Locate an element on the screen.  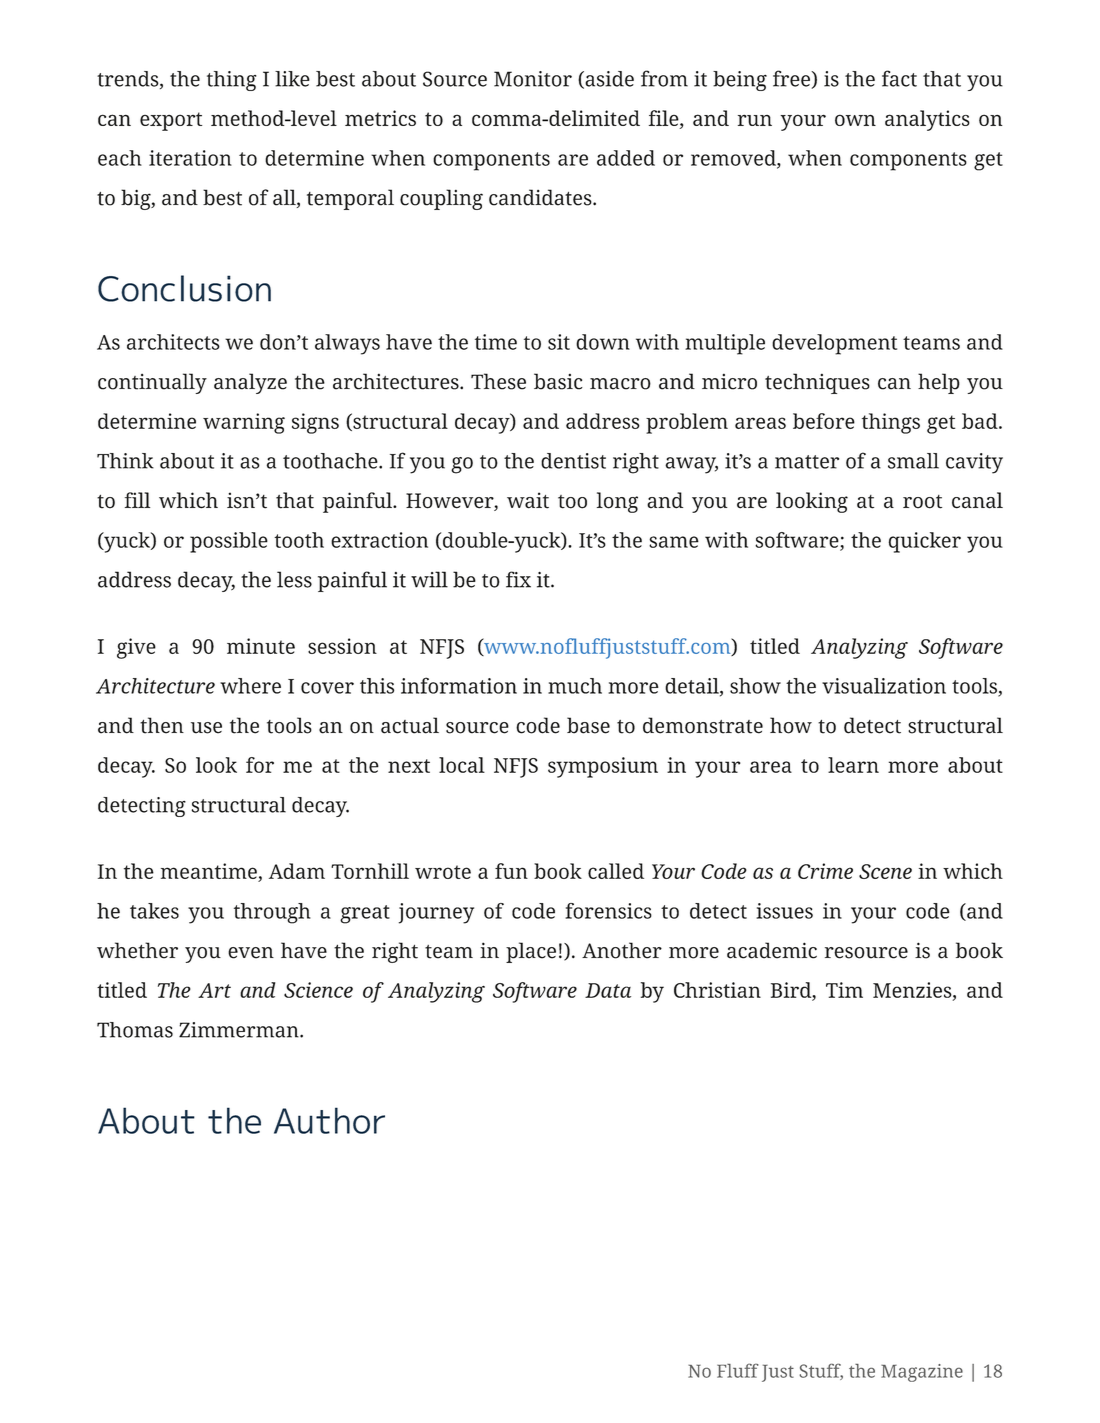
fix is located at coordinates (518, 579).
